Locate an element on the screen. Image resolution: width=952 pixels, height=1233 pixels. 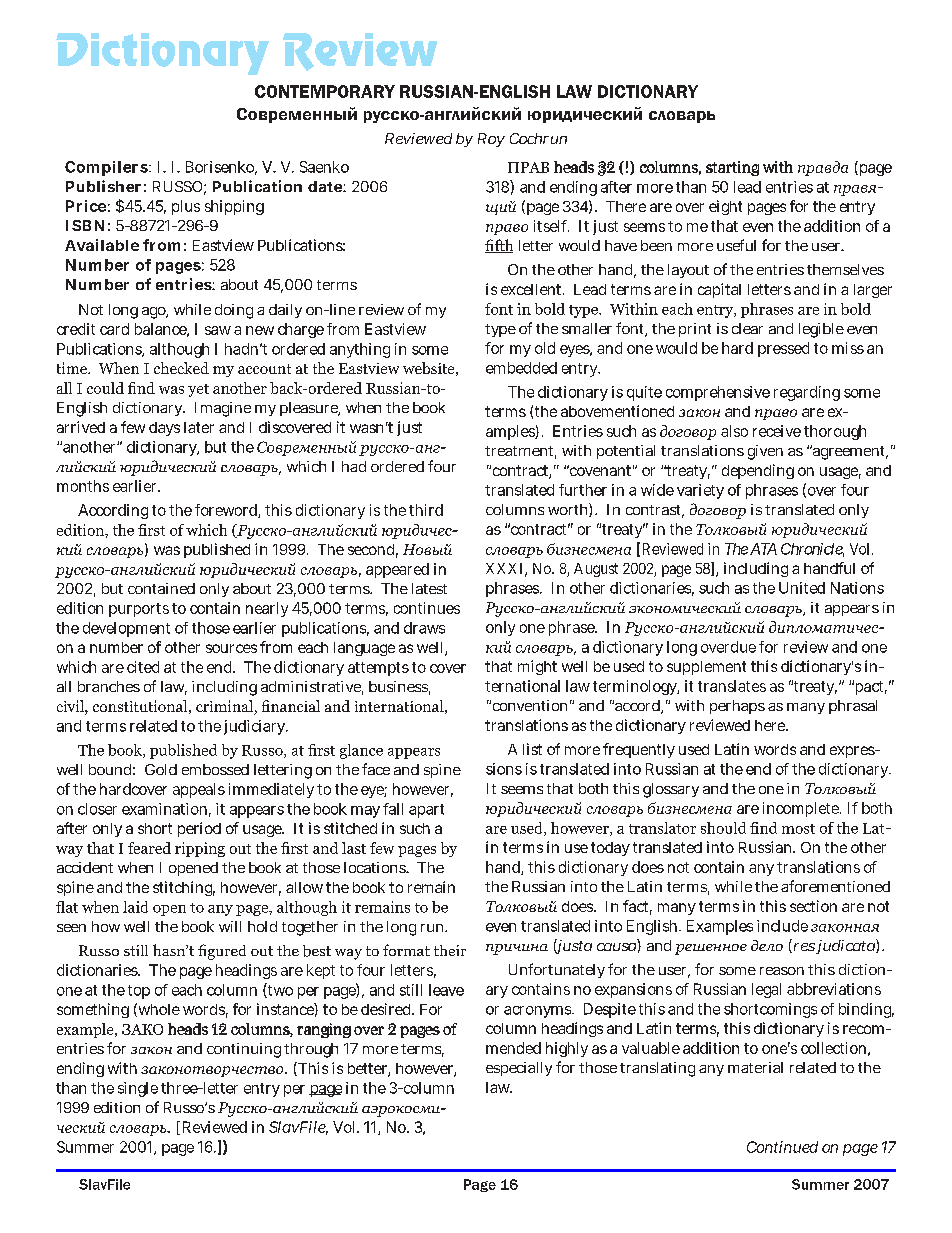
most is located at coordinates (798, 829).
